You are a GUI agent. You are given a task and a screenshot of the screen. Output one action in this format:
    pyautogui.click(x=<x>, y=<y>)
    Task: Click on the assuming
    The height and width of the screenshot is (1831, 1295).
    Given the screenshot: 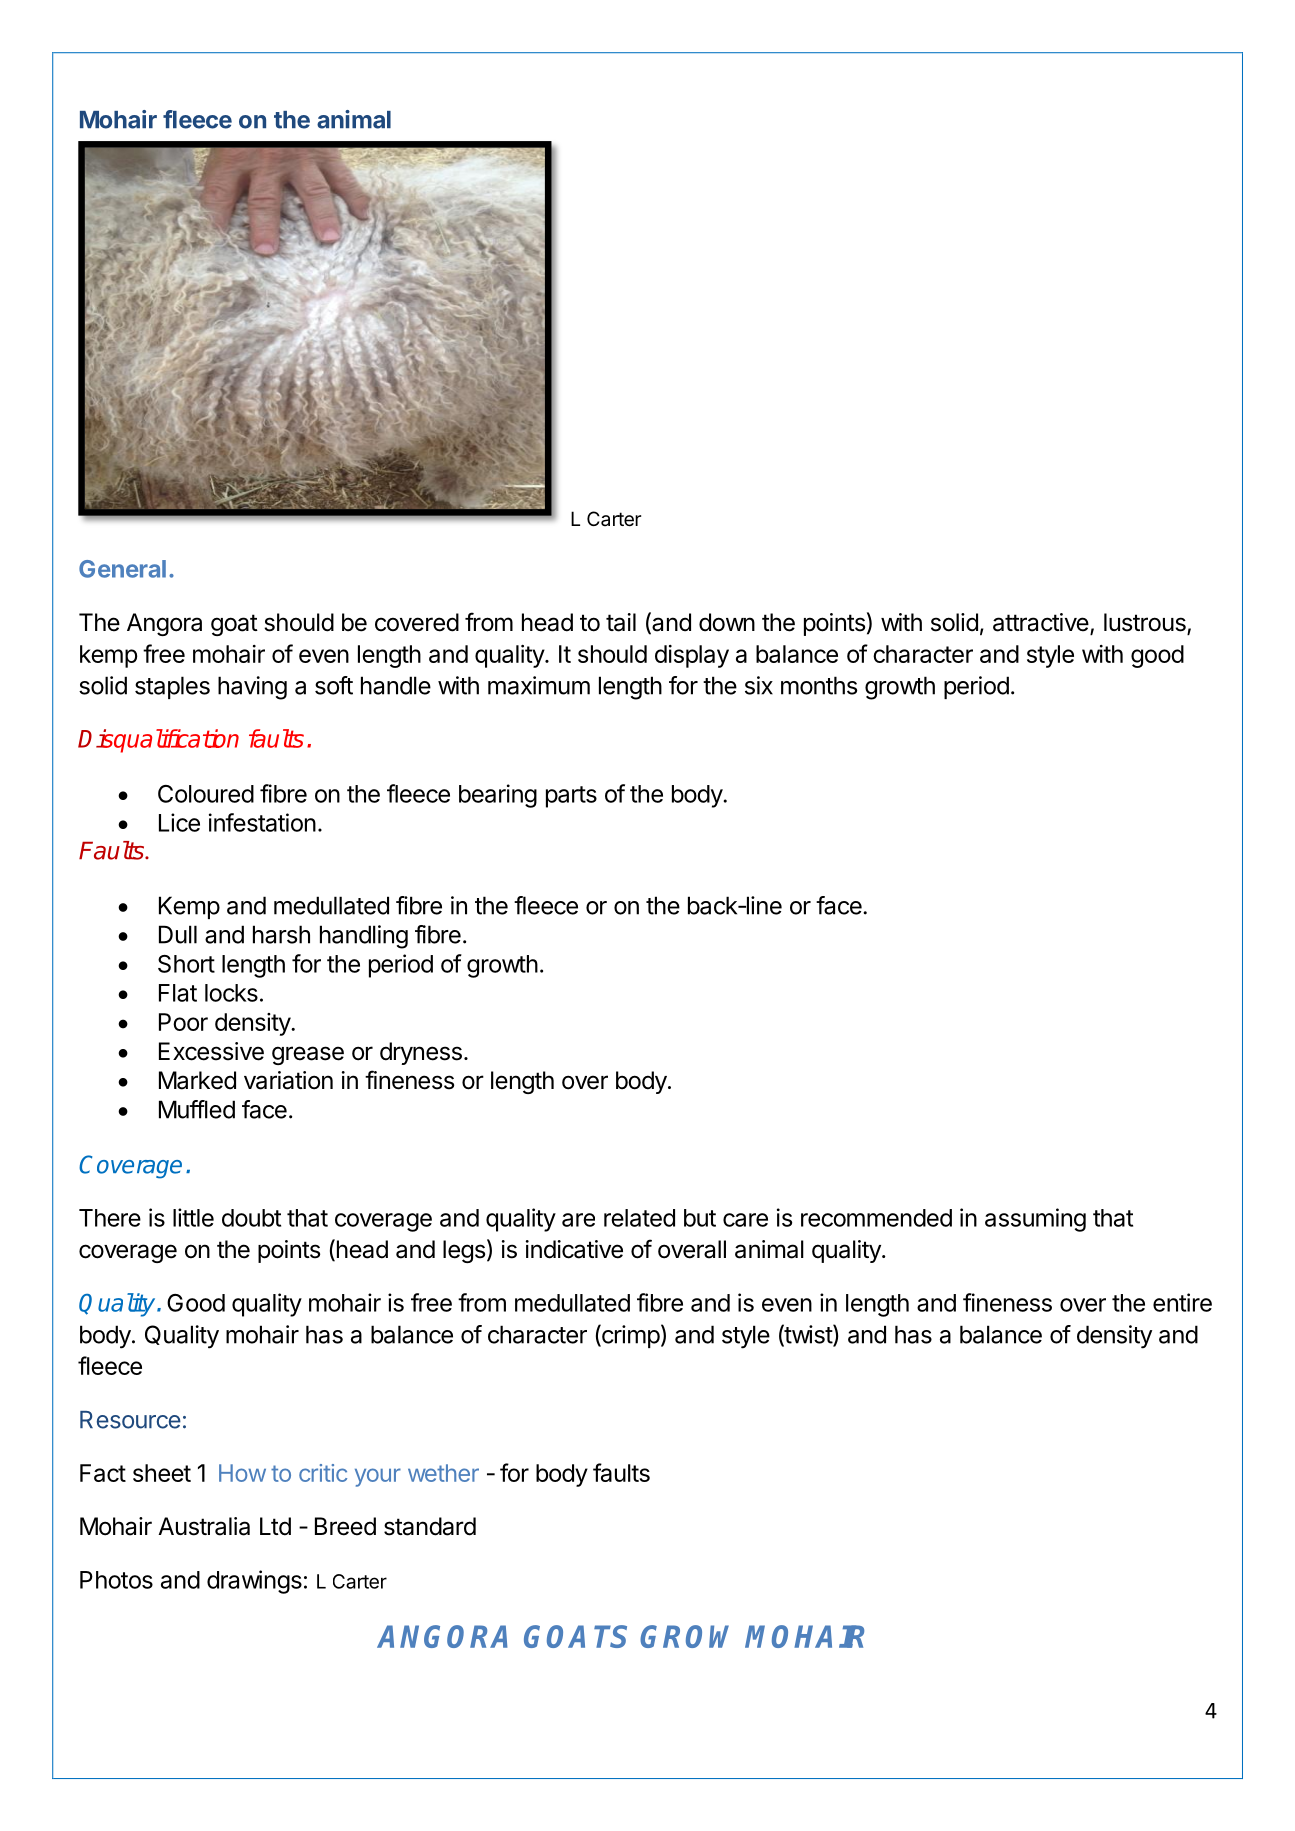 What is the action you would take?
    pyautogui.click(x=1035, y=1220)
